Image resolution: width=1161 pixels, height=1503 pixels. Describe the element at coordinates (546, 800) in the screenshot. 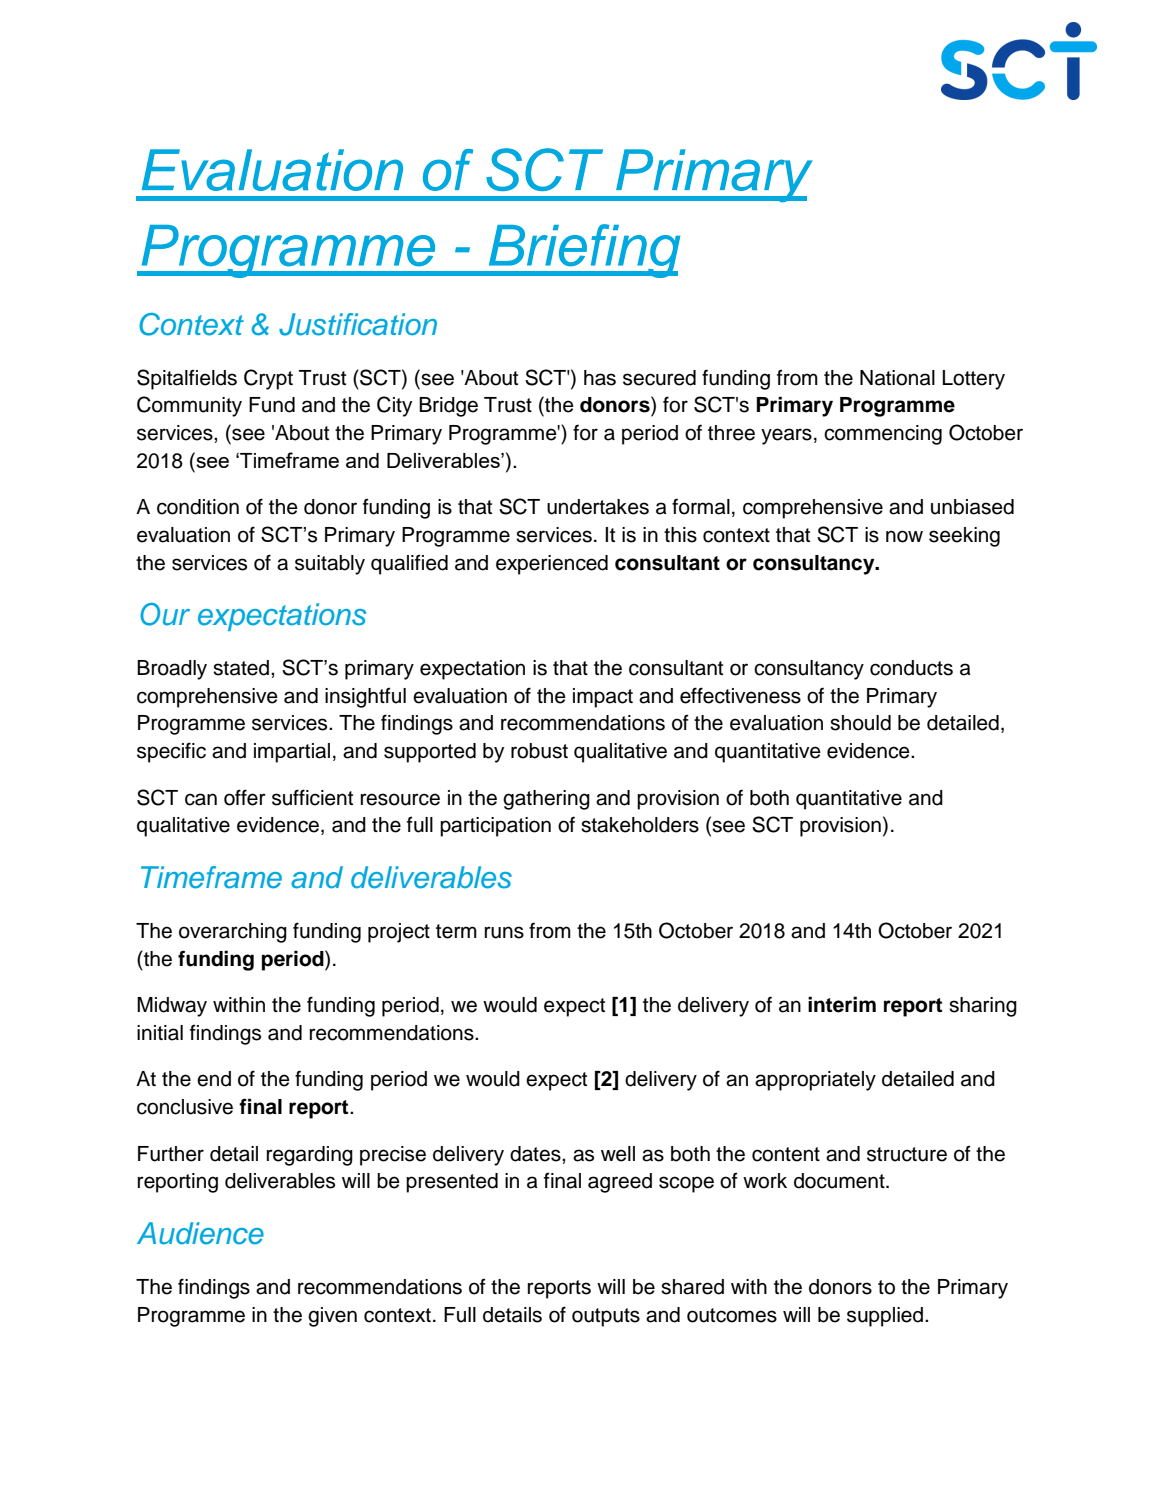

I see `gathering` at that location.
